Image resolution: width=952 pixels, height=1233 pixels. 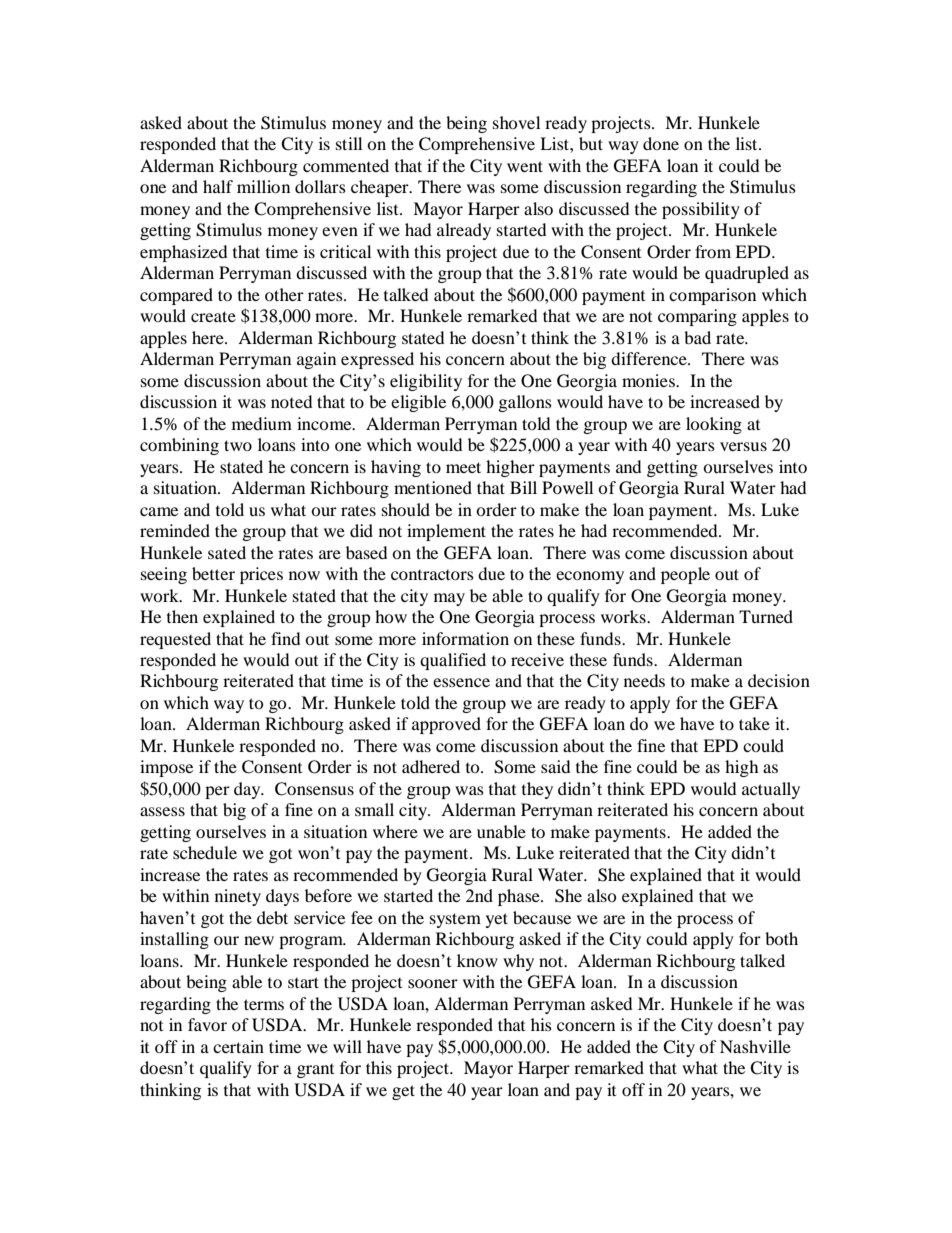 What do you see at coordinates (218, 186) in the page?
I see `half` at bounding box center [218, 186].
